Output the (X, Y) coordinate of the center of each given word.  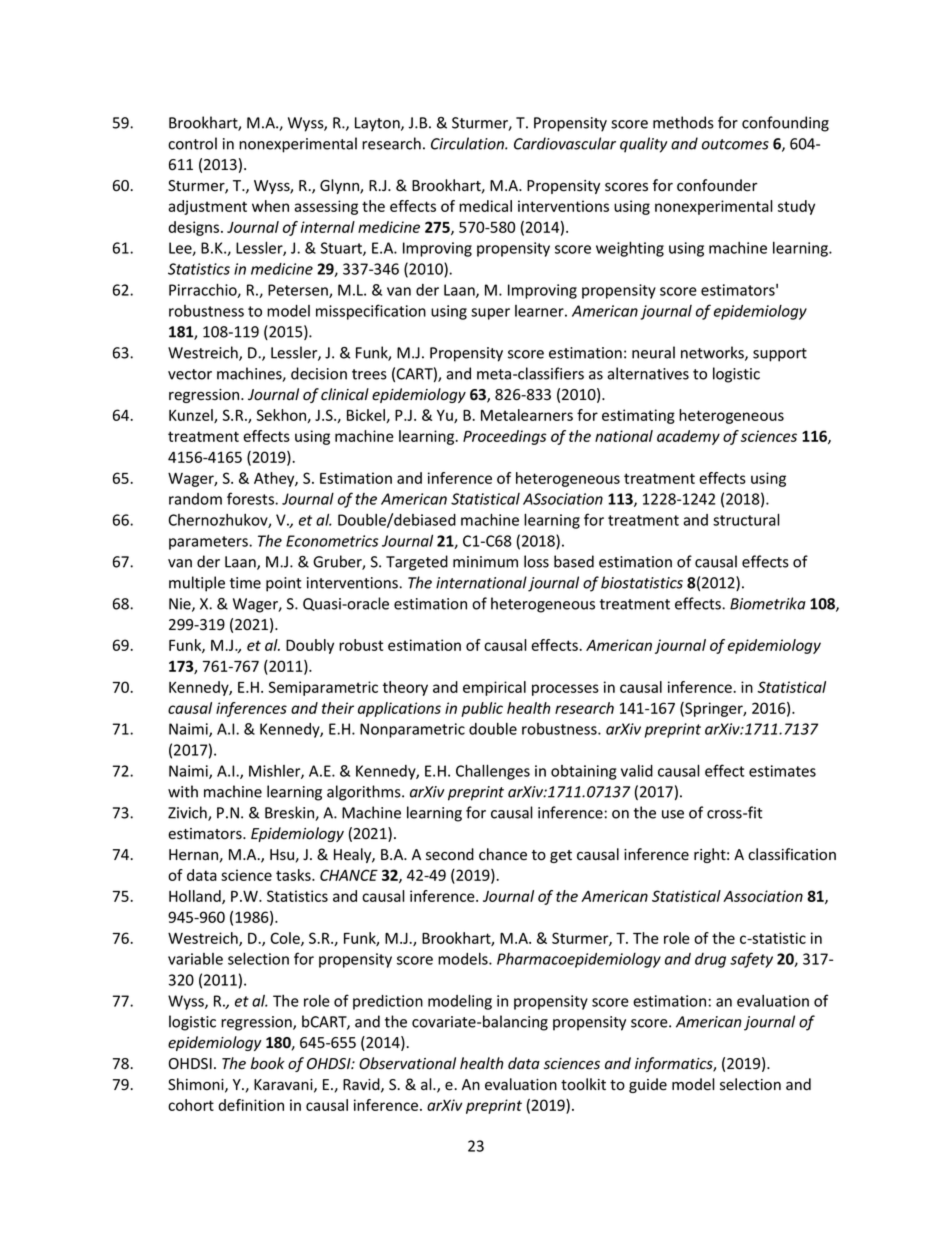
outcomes (735, 144)
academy (688, 437)
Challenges (493, 772)
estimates (782, 771)
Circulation (468, 143)
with (183, 791)
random (195, 499)
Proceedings (505, 437)
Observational (407, 1063)
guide (648, 1085)
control (192, 143)
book (268, 1063)
